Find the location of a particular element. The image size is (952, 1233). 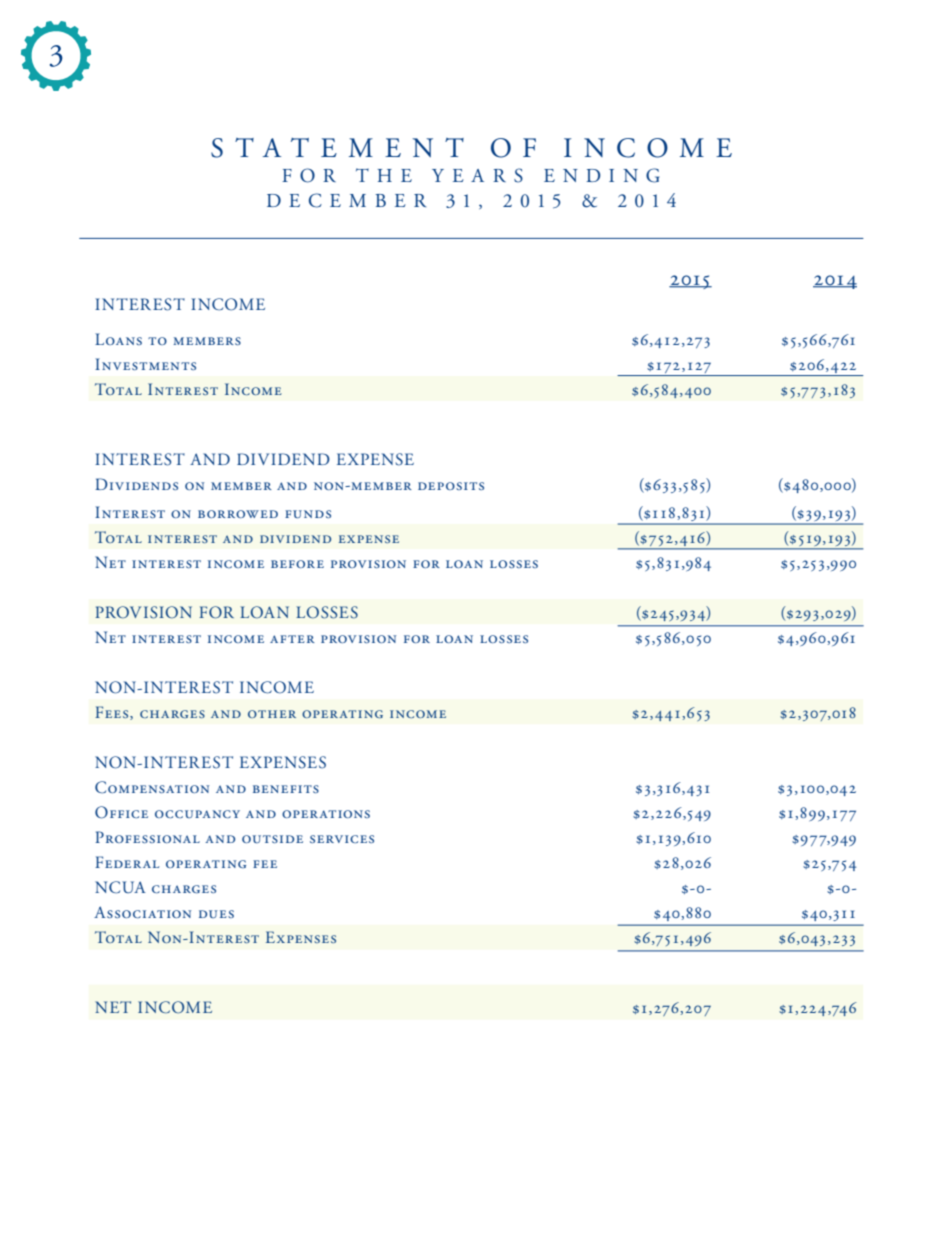

nding is located at coordinates (611, 175).
